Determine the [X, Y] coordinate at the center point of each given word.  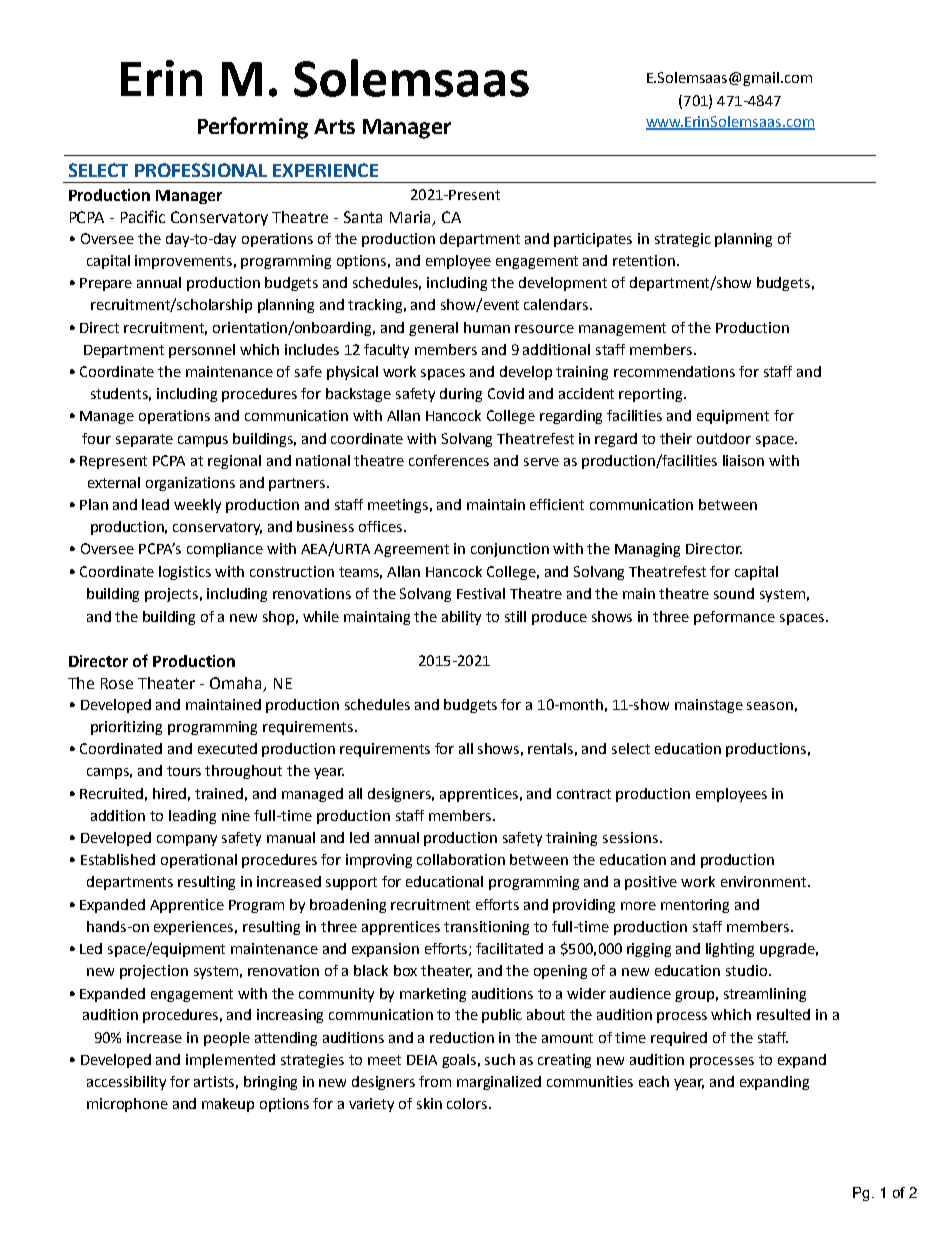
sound [734, 593]
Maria [412, 218]
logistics [185, 573]
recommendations [674, 371]
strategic [683, 240]
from [435, 1081]
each [654, 1081]
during [461, 395]
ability [461, 618]
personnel [202, 351]
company [187, 840]
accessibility [126, 1083]
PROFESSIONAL [201, 170]
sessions [630, 837]
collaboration [461, 859]
